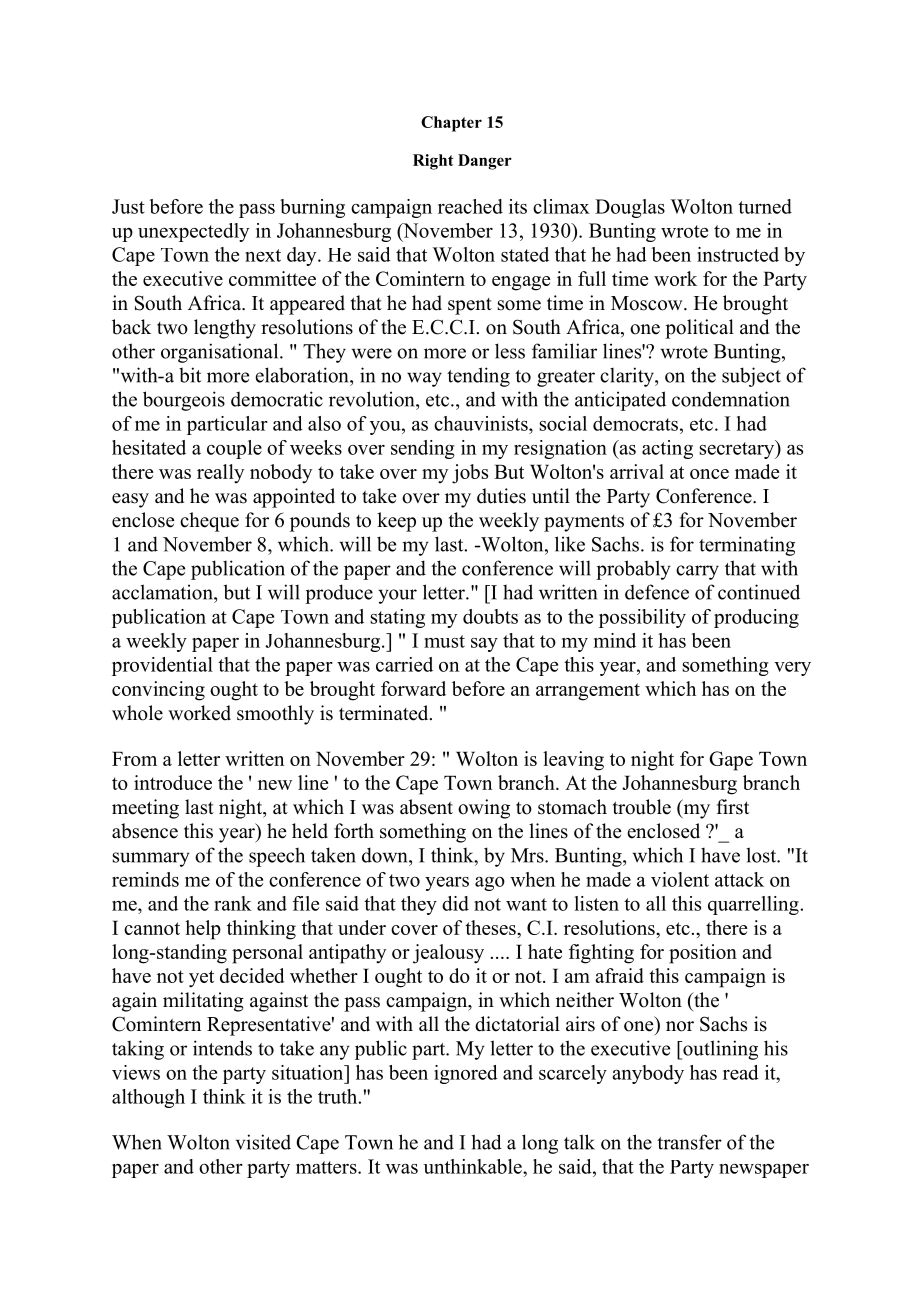  What do you see at coordinates (765, 206) in the image?
I see `turned` at bounding box center [765, 206].
